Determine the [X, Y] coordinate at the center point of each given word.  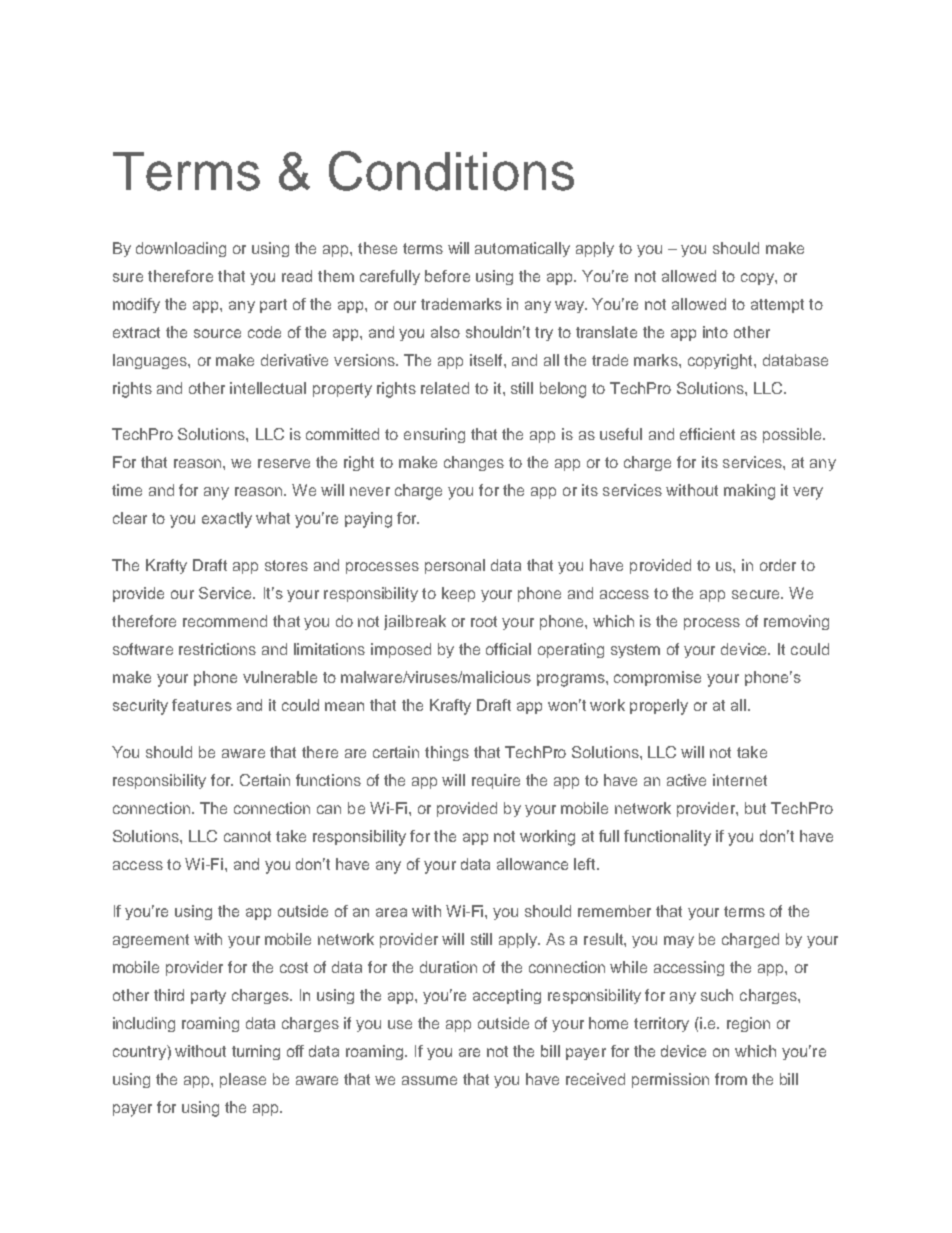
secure [757, 594]
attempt [777, 306]
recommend [225, 621]
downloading [181, 249]
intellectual [268, 388]
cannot [247, 836]
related [445, 388]
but [755, 808]
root [484, 621]
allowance [532, 864]
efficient [707, 434]
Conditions [451, 171]
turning [256, 1052]
